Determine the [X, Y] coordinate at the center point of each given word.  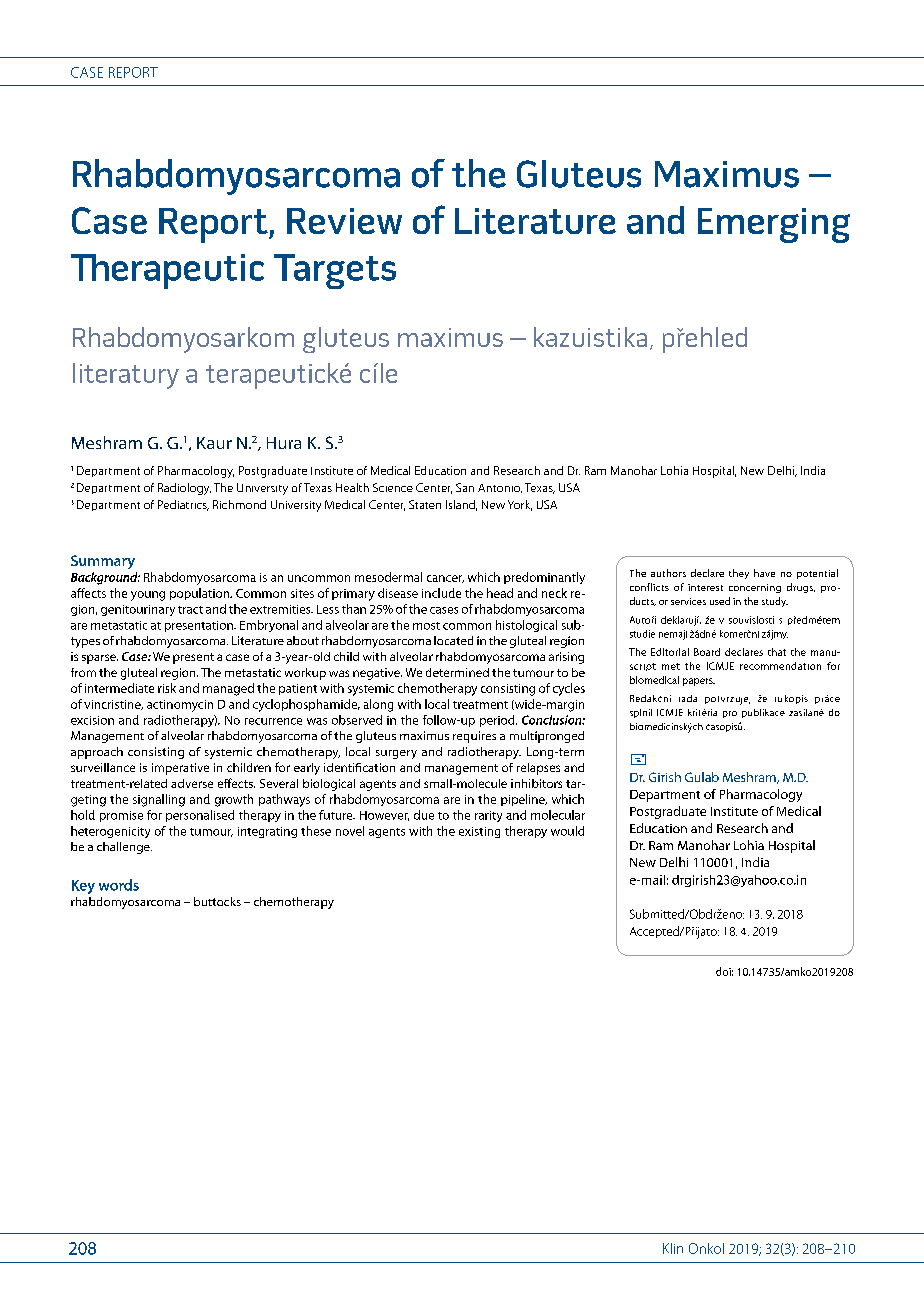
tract [190, 610]
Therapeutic [167, 271]
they [739, 574]
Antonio [500, 488]
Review [344, 221]
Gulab [702, 777]
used [720, 601]
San [465, 487]
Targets [335, 271]
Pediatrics [183, 505]
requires [474, 737]
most [426, 626]
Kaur [214, 443]
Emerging [774, 225]
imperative [180, 769]
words [119, 885]
